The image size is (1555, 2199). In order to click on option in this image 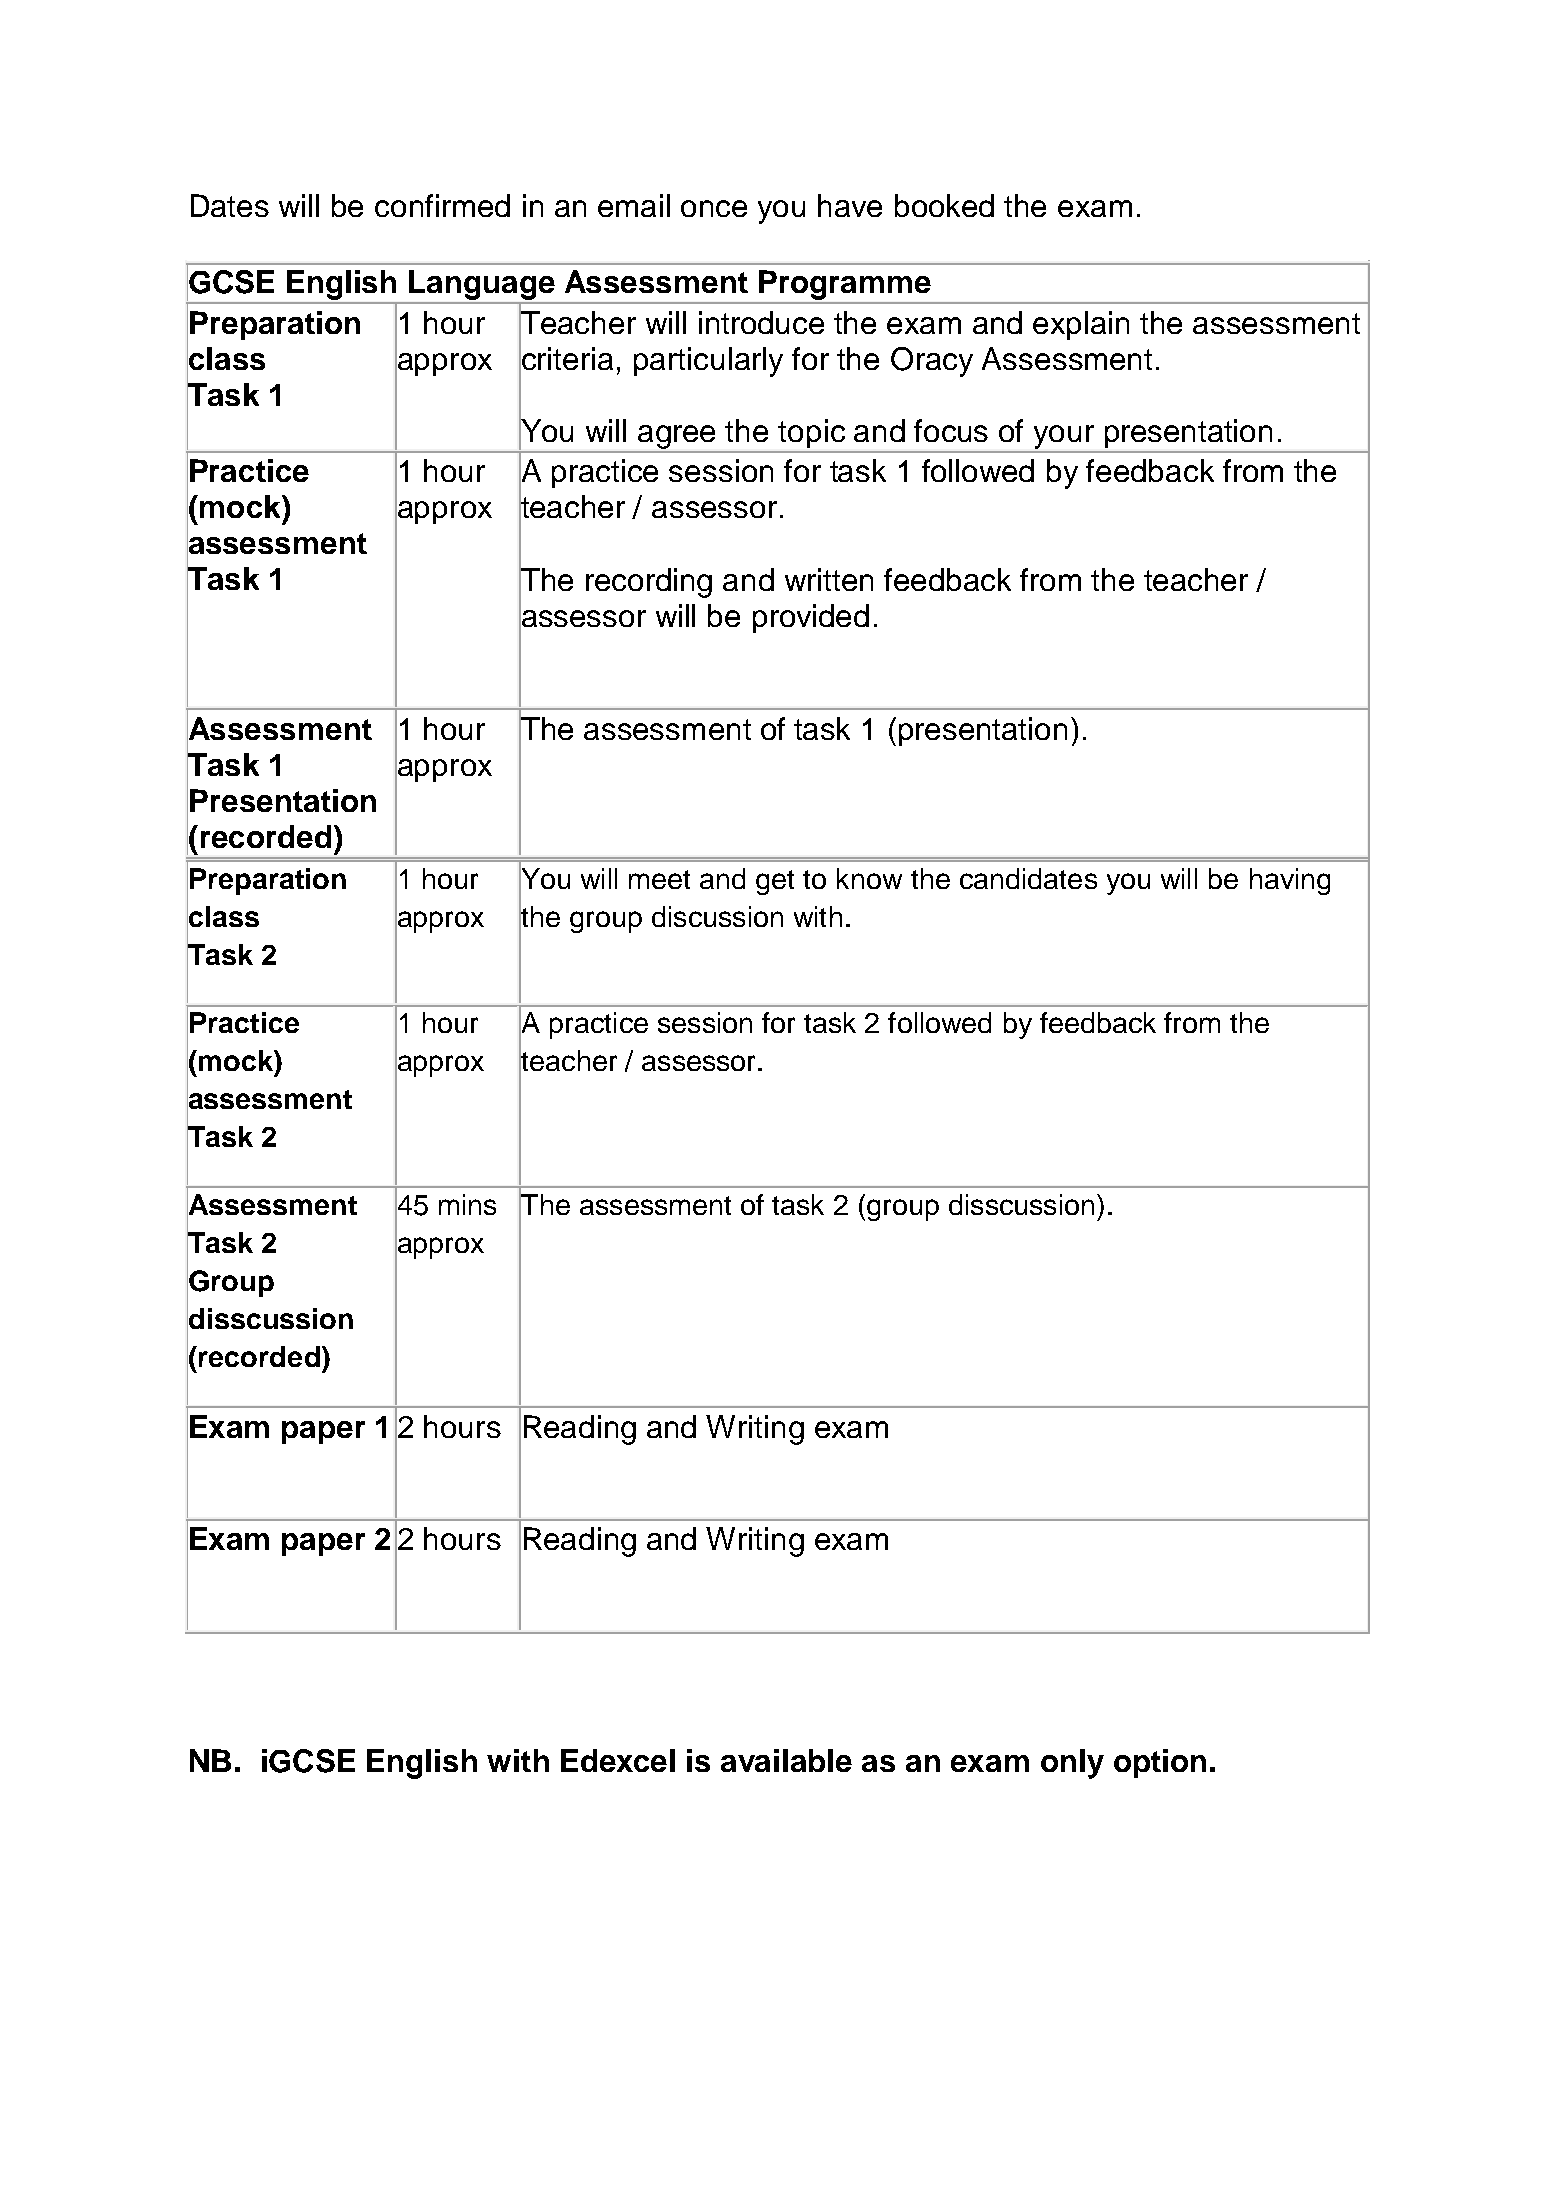, I will do `click(1160, 1763)`.
